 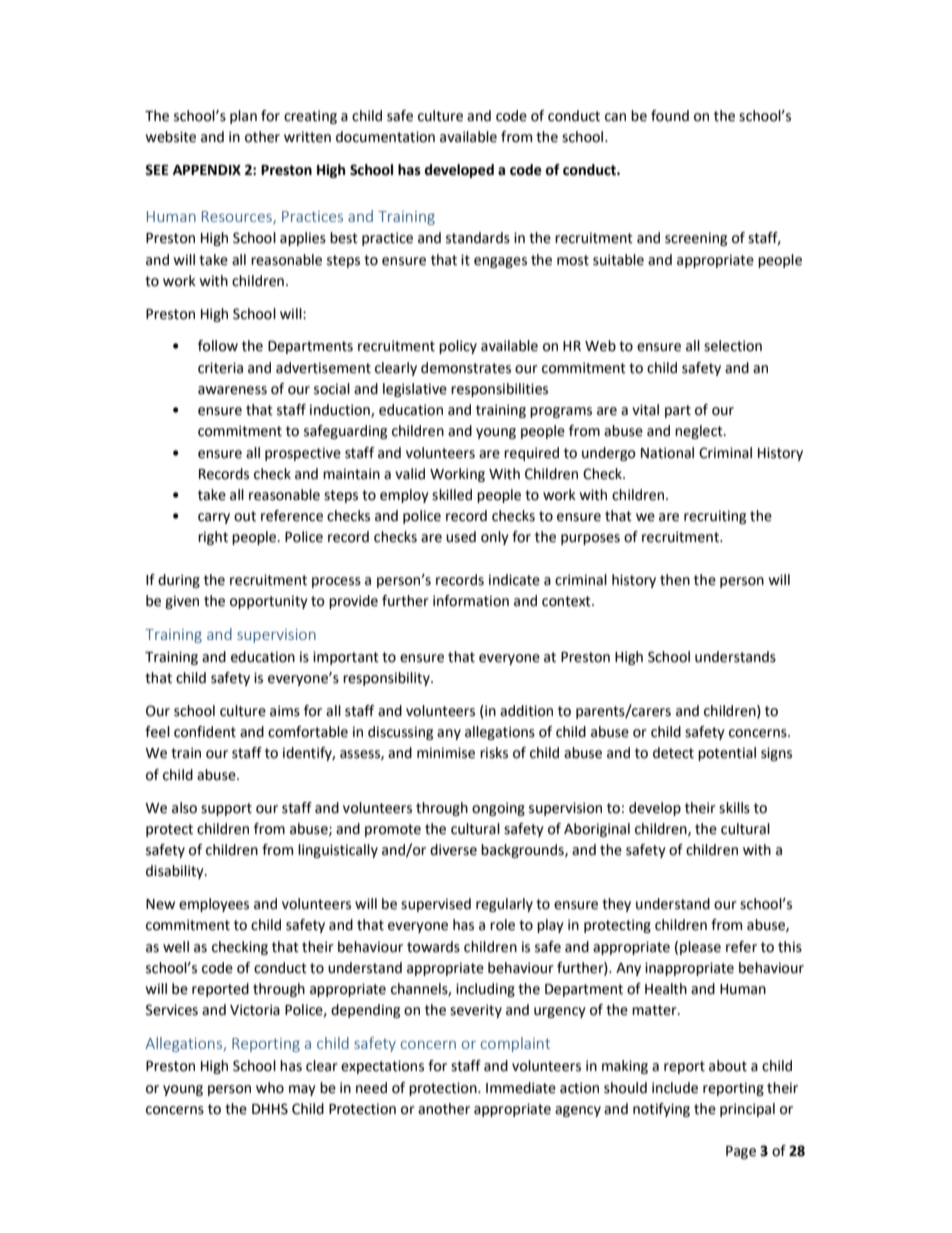 What do you see at coordinates (207, 170) in the document?
I see `APPENDIX` at bounding box center [207, 170].
